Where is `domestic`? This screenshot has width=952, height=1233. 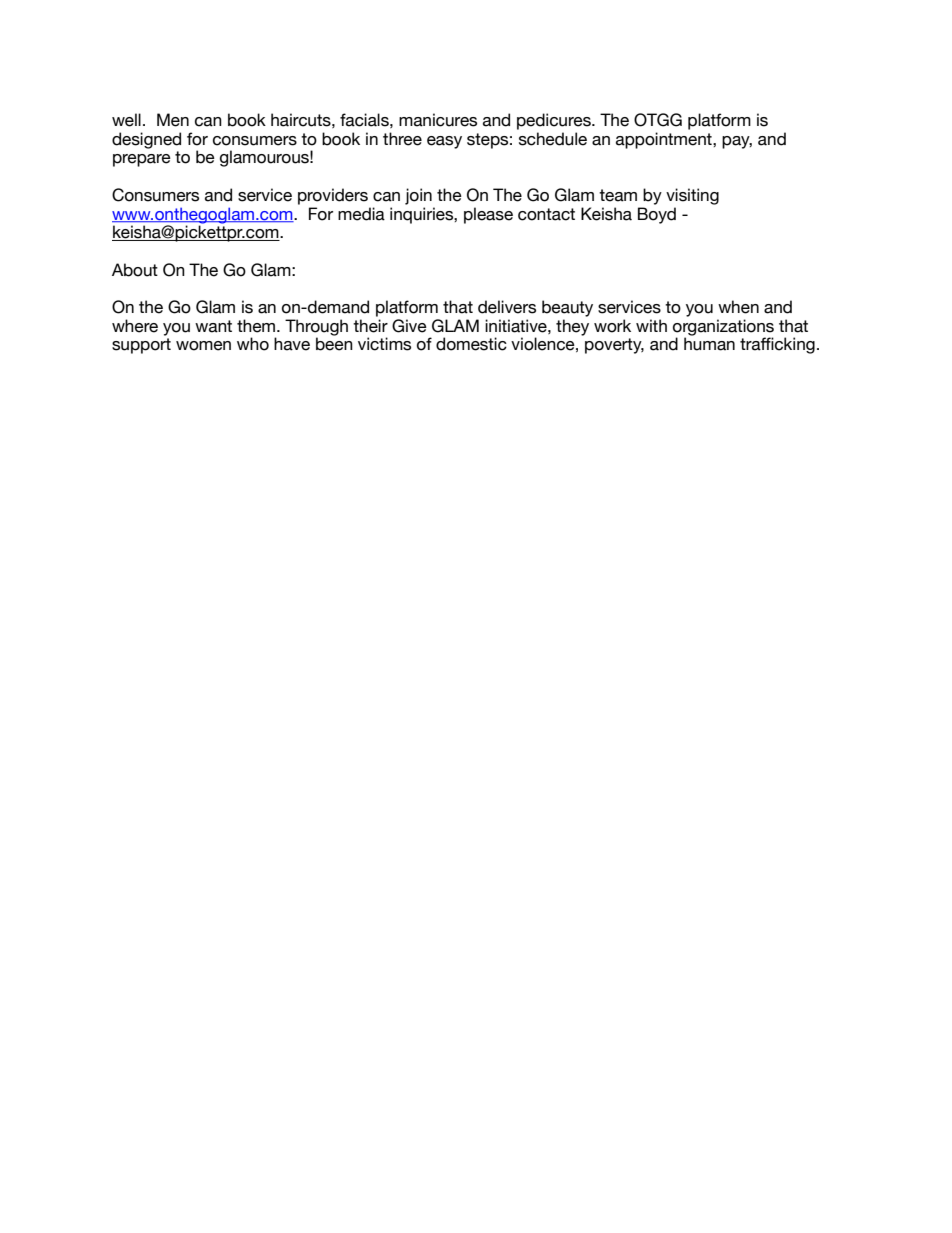 domestic is located at coordinates (471, 344).
